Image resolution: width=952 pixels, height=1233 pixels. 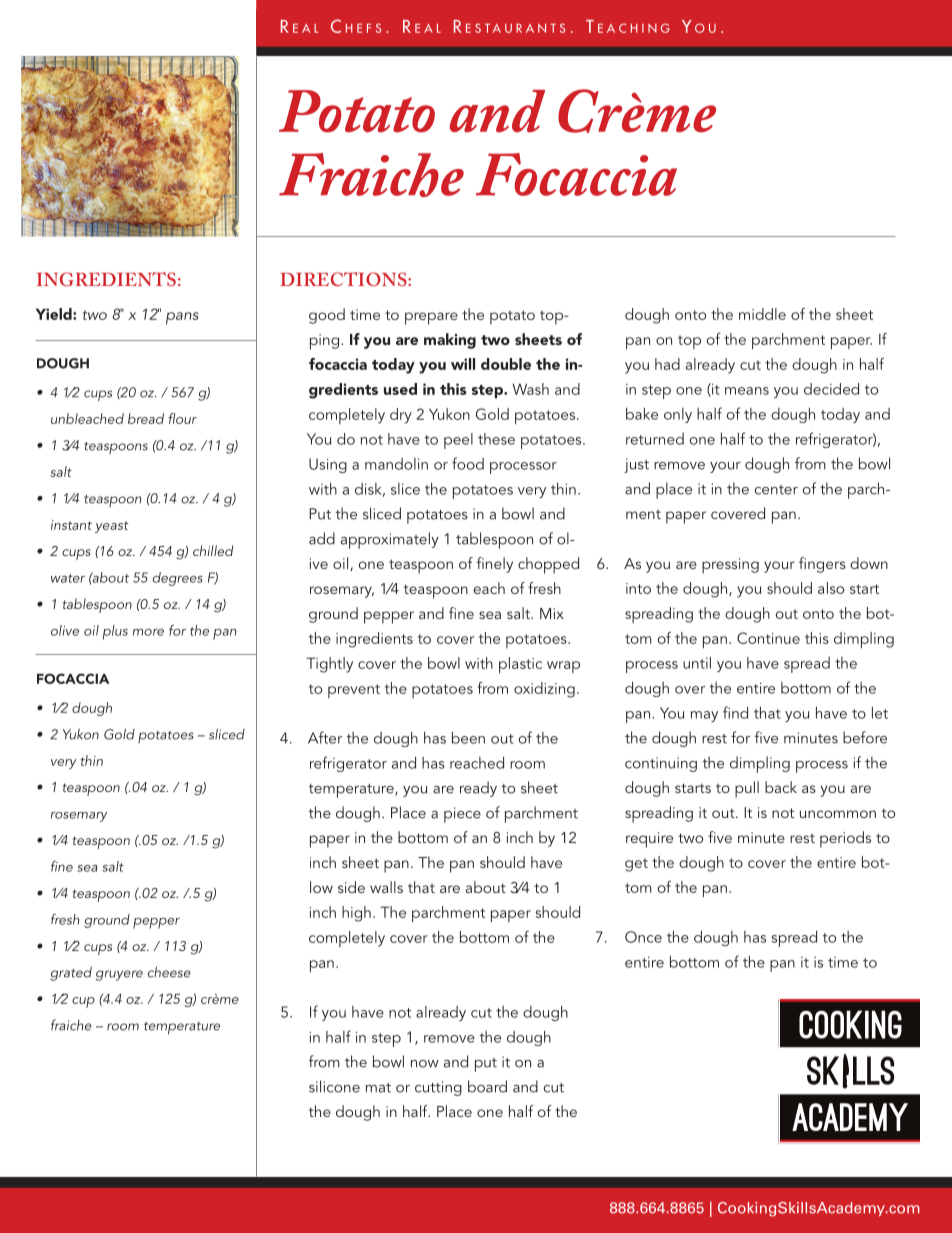 I want to click on piece, so click(x=462, y=815).
